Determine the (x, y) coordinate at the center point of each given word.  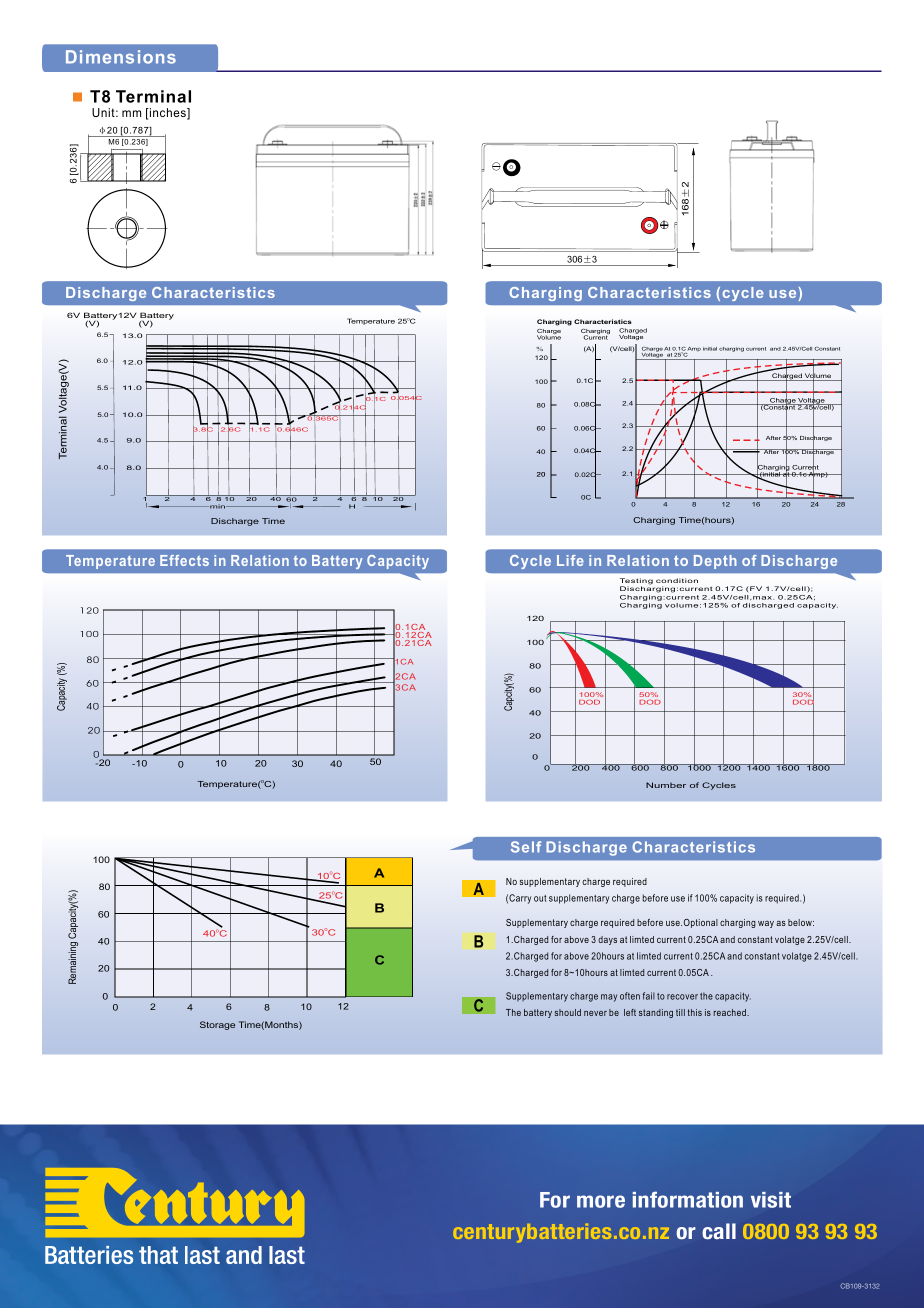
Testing (636, 582)
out (540, 898)
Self (526, 847)
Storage (217, 1025)
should (568, 1012)
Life (570, 560)
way (766, 924)
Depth (715, 562)
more (601, 1201)
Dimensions (121, 57)
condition (677, 580)
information (688, 1199)
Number (666, 785)
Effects (184, 560)
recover (682, 997)
